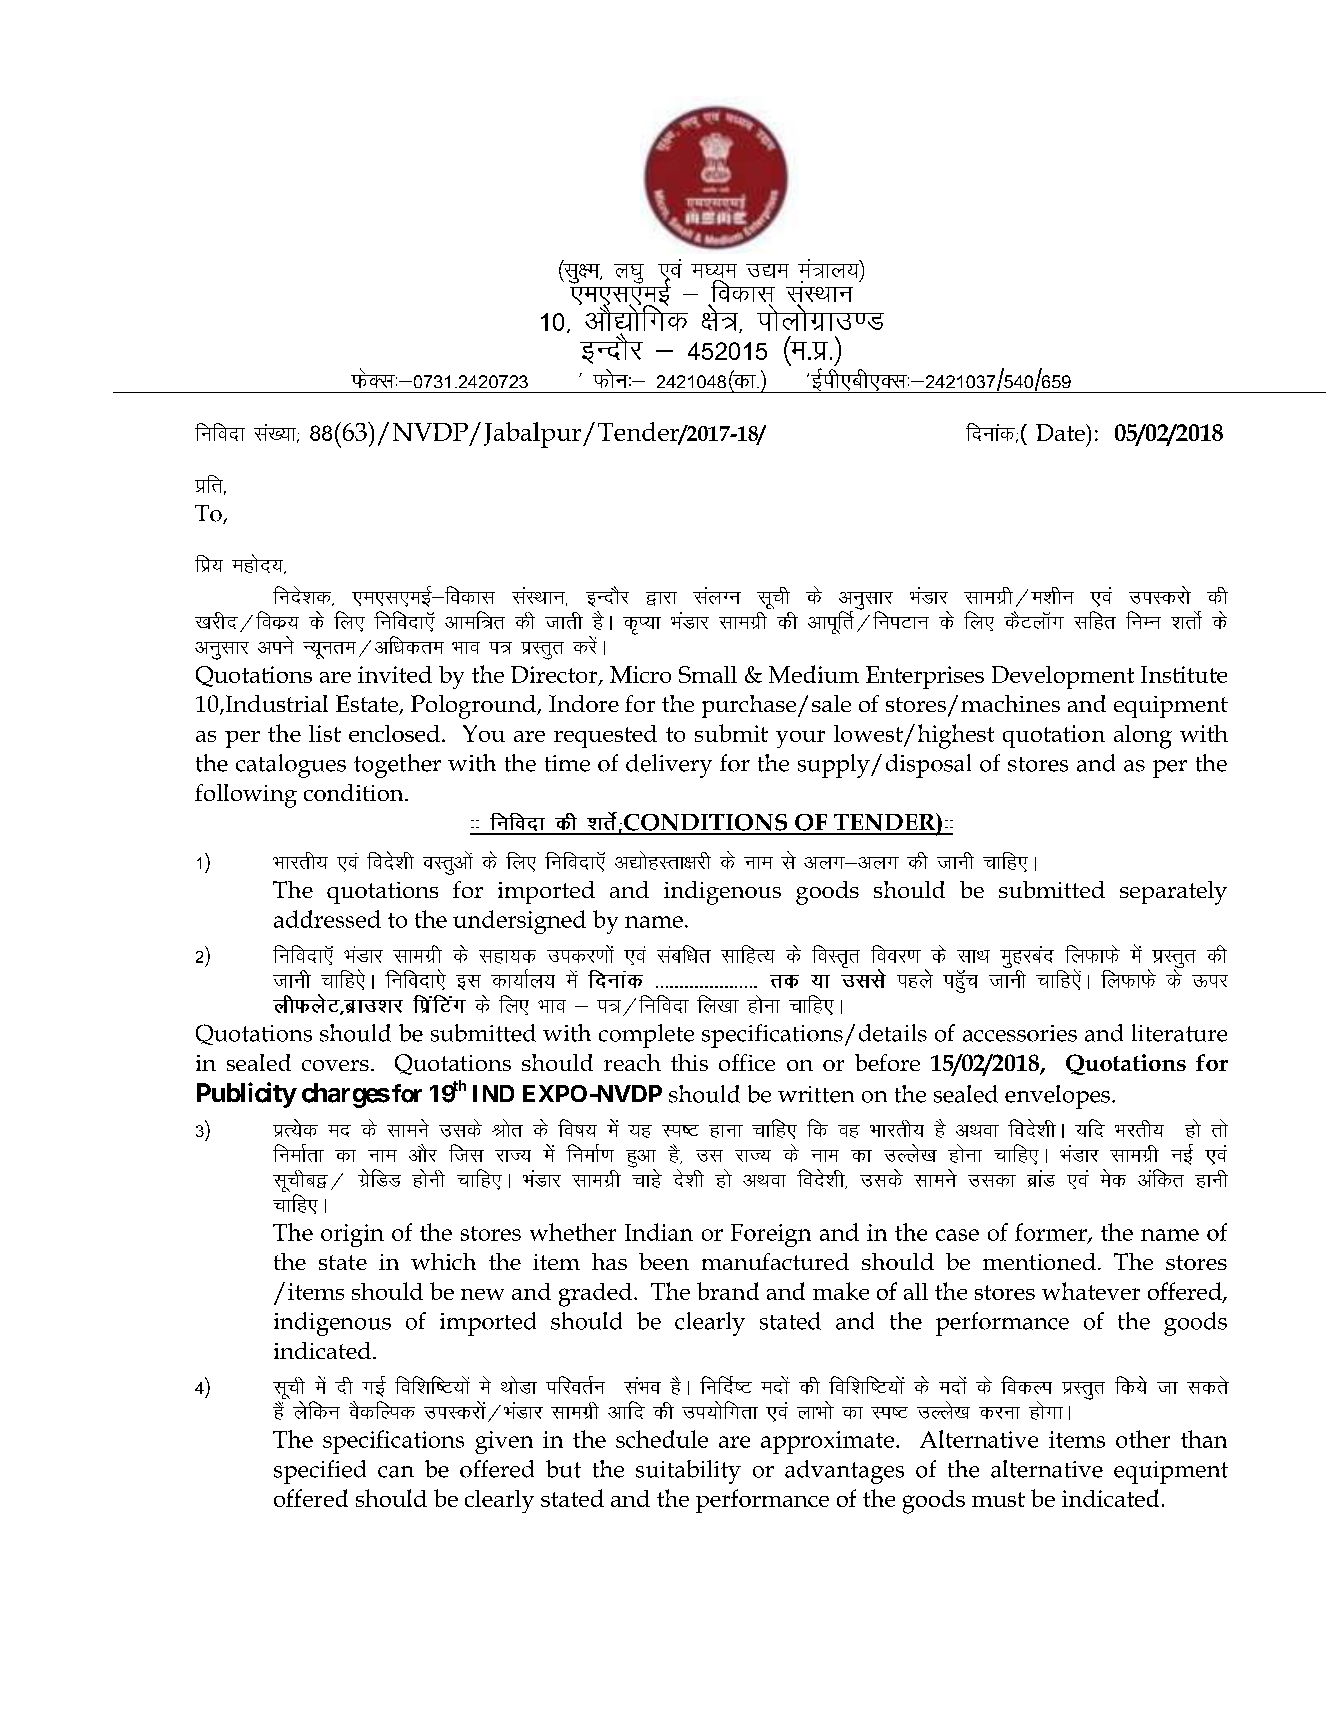 The width and height of the document is (1326, 1715). I want to click on origin, so click(352, 1235).
